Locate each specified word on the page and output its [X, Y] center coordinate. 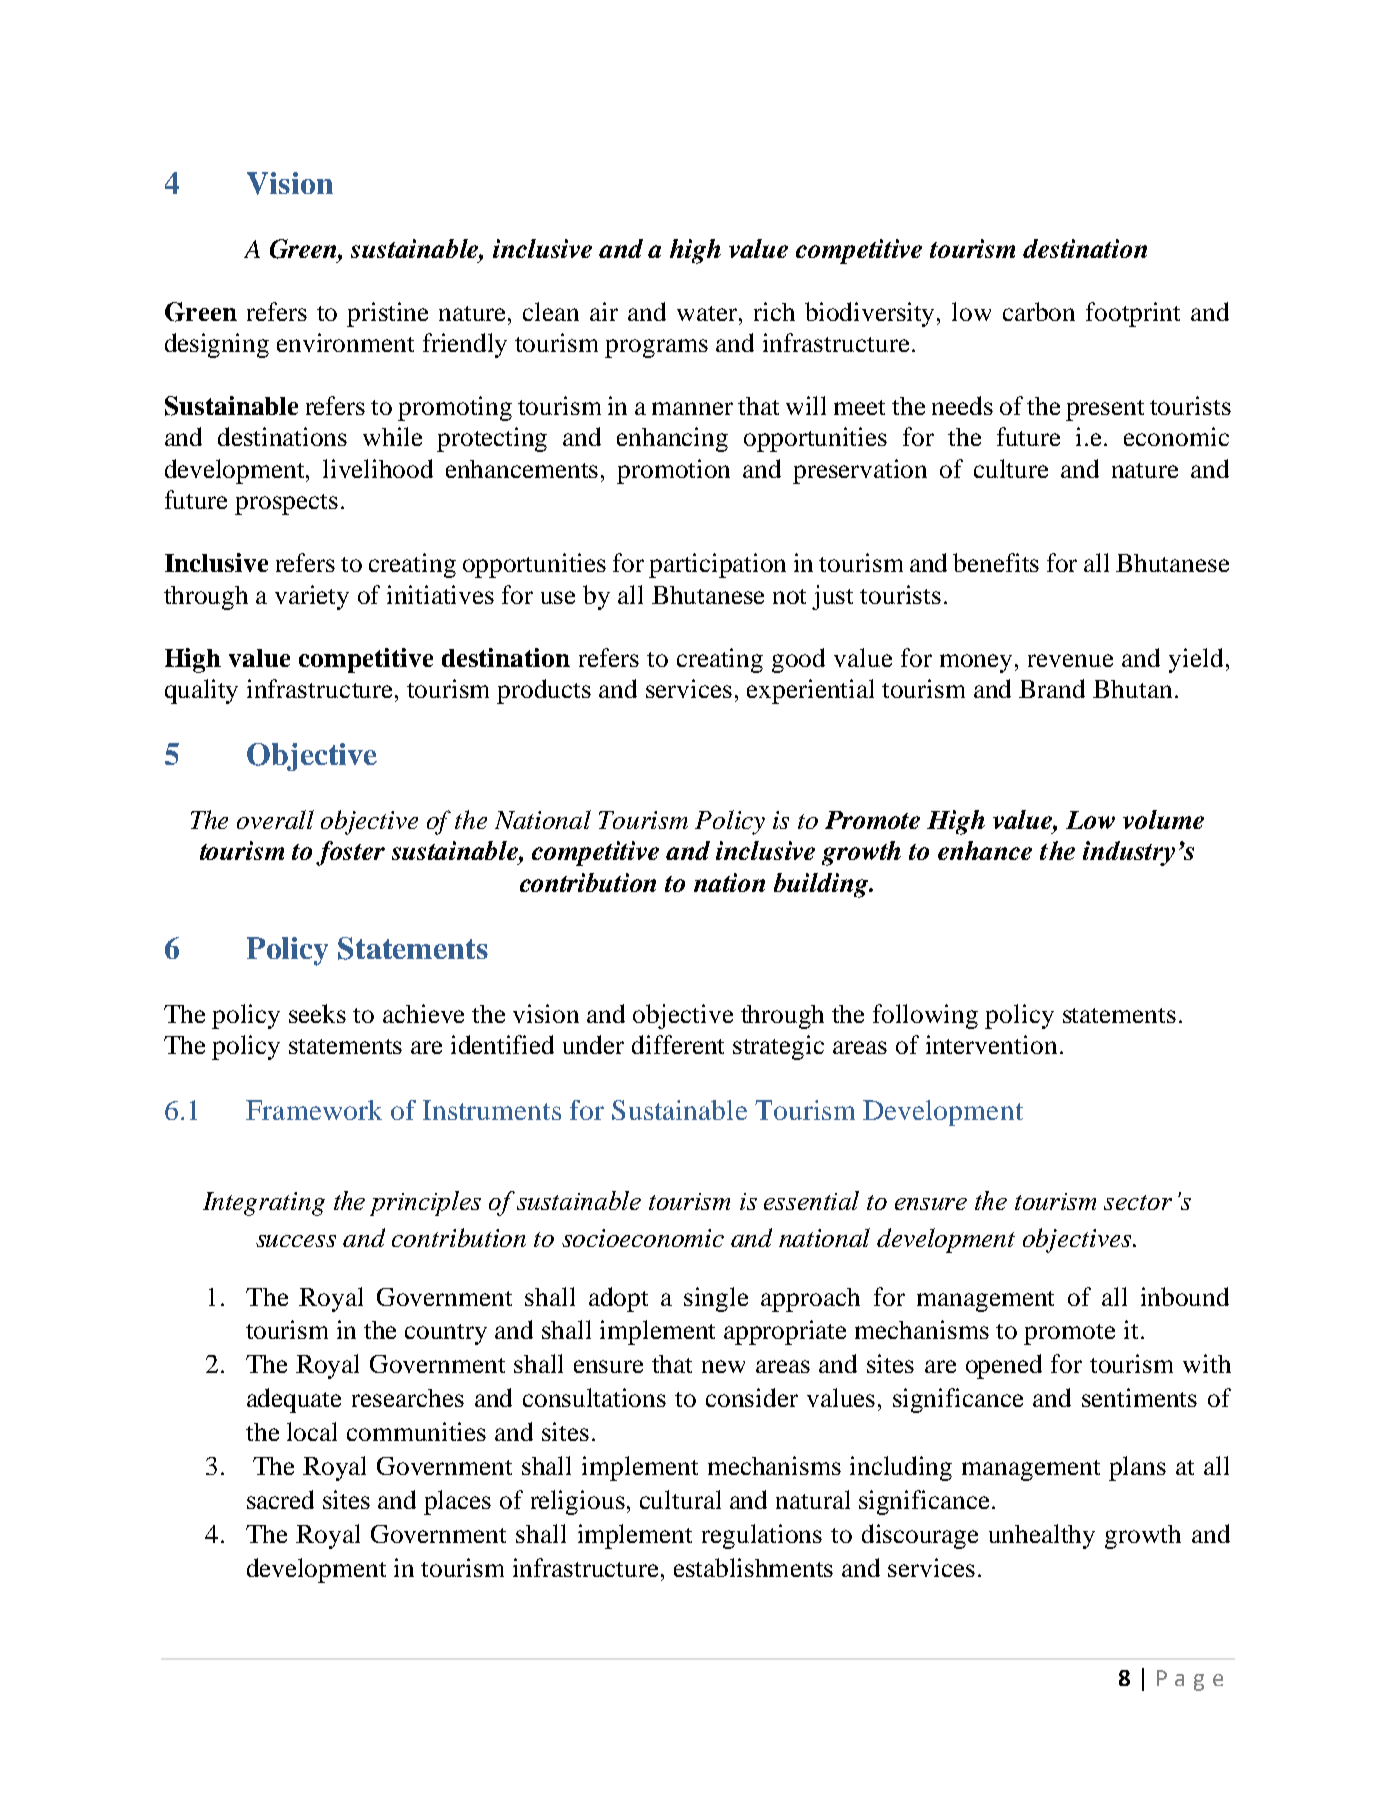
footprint [1133, 314]
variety [312, 597]
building [822, 885]
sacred [280, 1499]
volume [1163, 819]
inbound [1185, 1296]
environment [345, 342]
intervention [991, 1044]
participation [717, 565]
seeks [317, 1013]
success [296, 1241]
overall [275, 819]
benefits [996, 562]
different [678, 1044]
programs [656, 348]
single [716, 1299]
